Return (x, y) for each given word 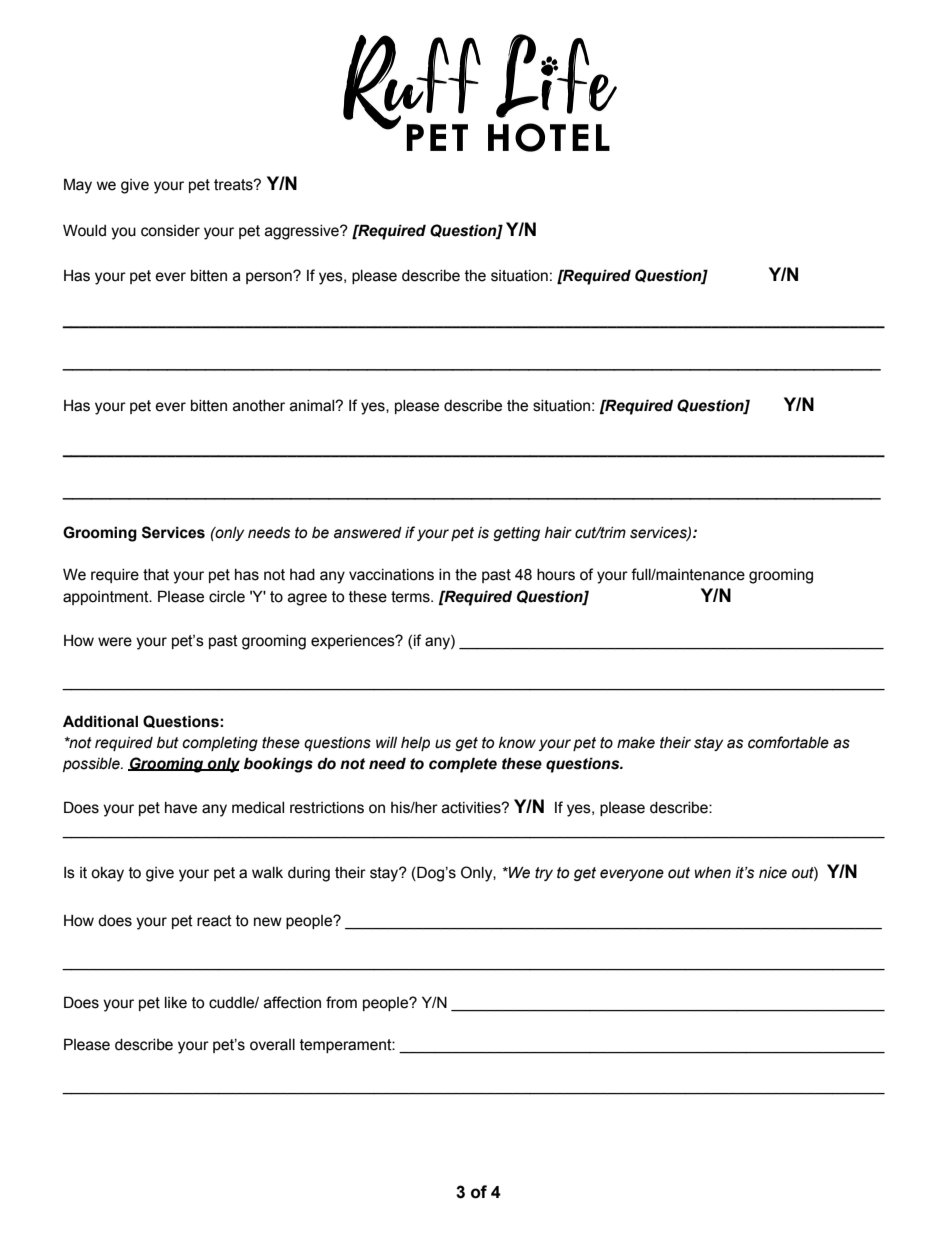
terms (411, 597)
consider (170, 231)
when (713, 873)
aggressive (303, 232)
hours (556, 575)
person (270, 277)
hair (558, 533)
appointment (107, 598)
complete (463, 765)
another (259, 406)
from (341, 1002)
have (181, 808)
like (176, 1003)
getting (516, 534)
